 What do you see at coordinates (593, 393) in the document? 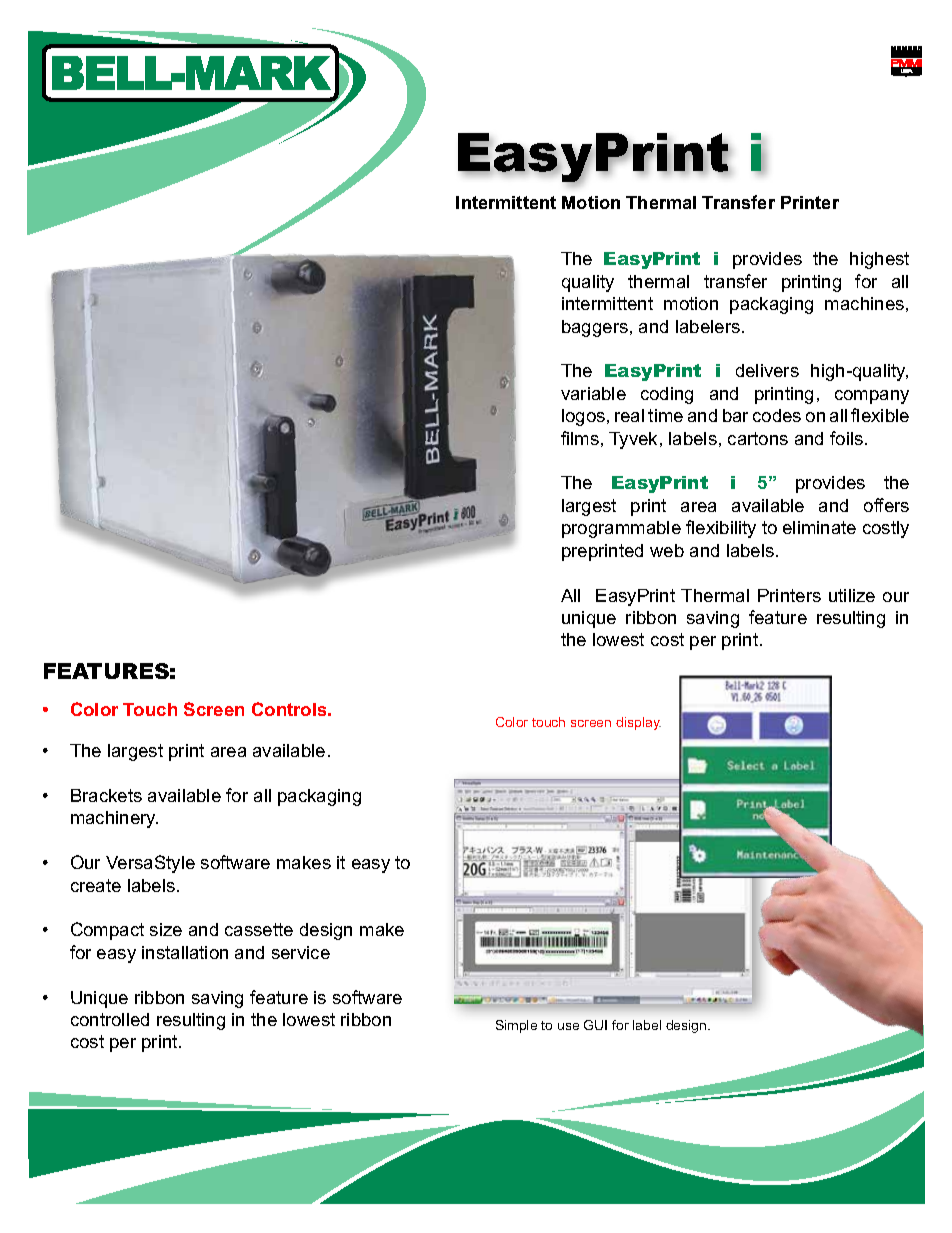
I see `variable` at bounding box center [593, 393].
